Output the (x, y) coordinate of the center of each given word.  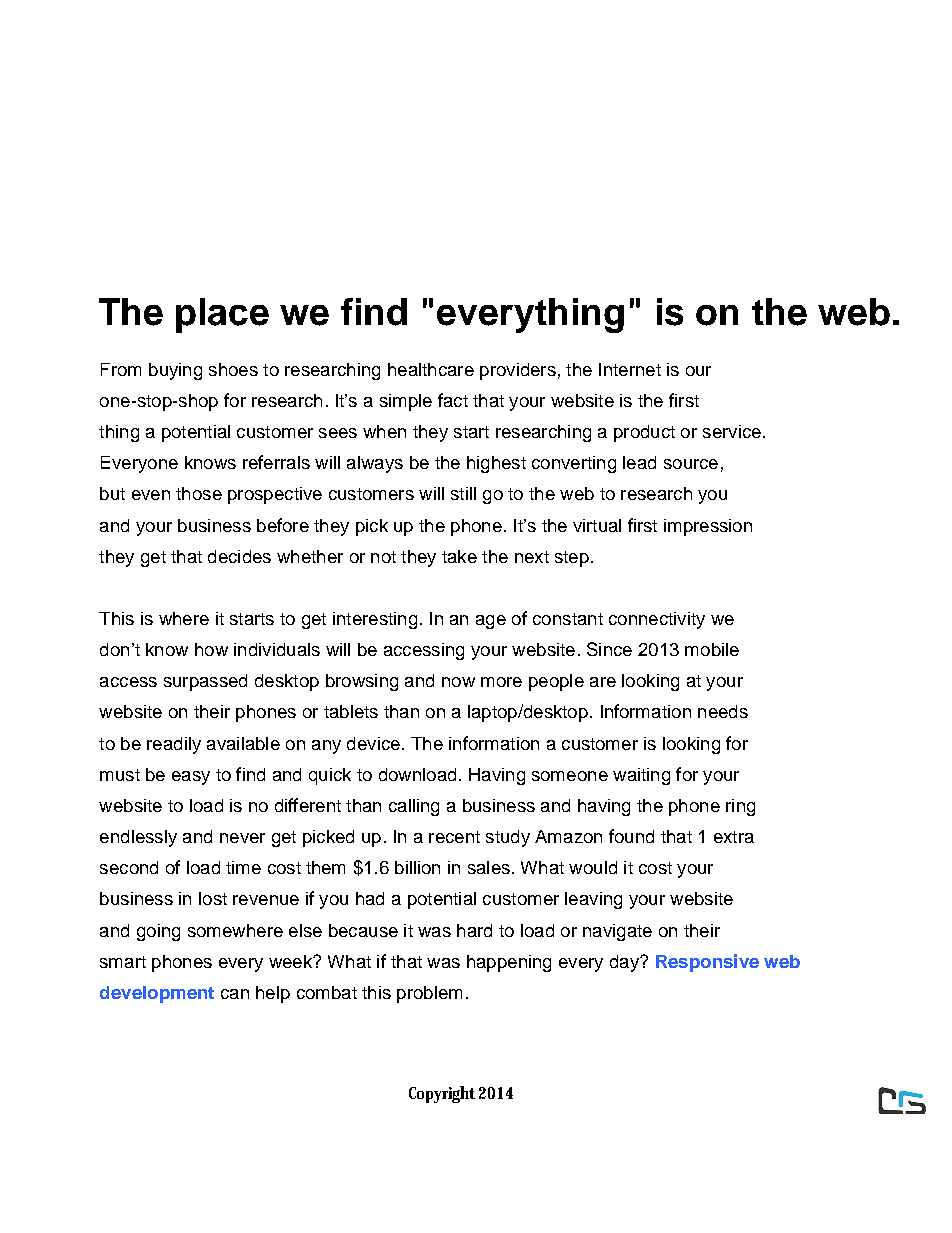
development (157, 994)
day (625, 963)
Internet (630, 369)
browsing (362, 682)
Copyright (442, 1094)
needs (723, 711)
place (222, 315)
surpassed (205, 682)
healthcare (431, 369)
